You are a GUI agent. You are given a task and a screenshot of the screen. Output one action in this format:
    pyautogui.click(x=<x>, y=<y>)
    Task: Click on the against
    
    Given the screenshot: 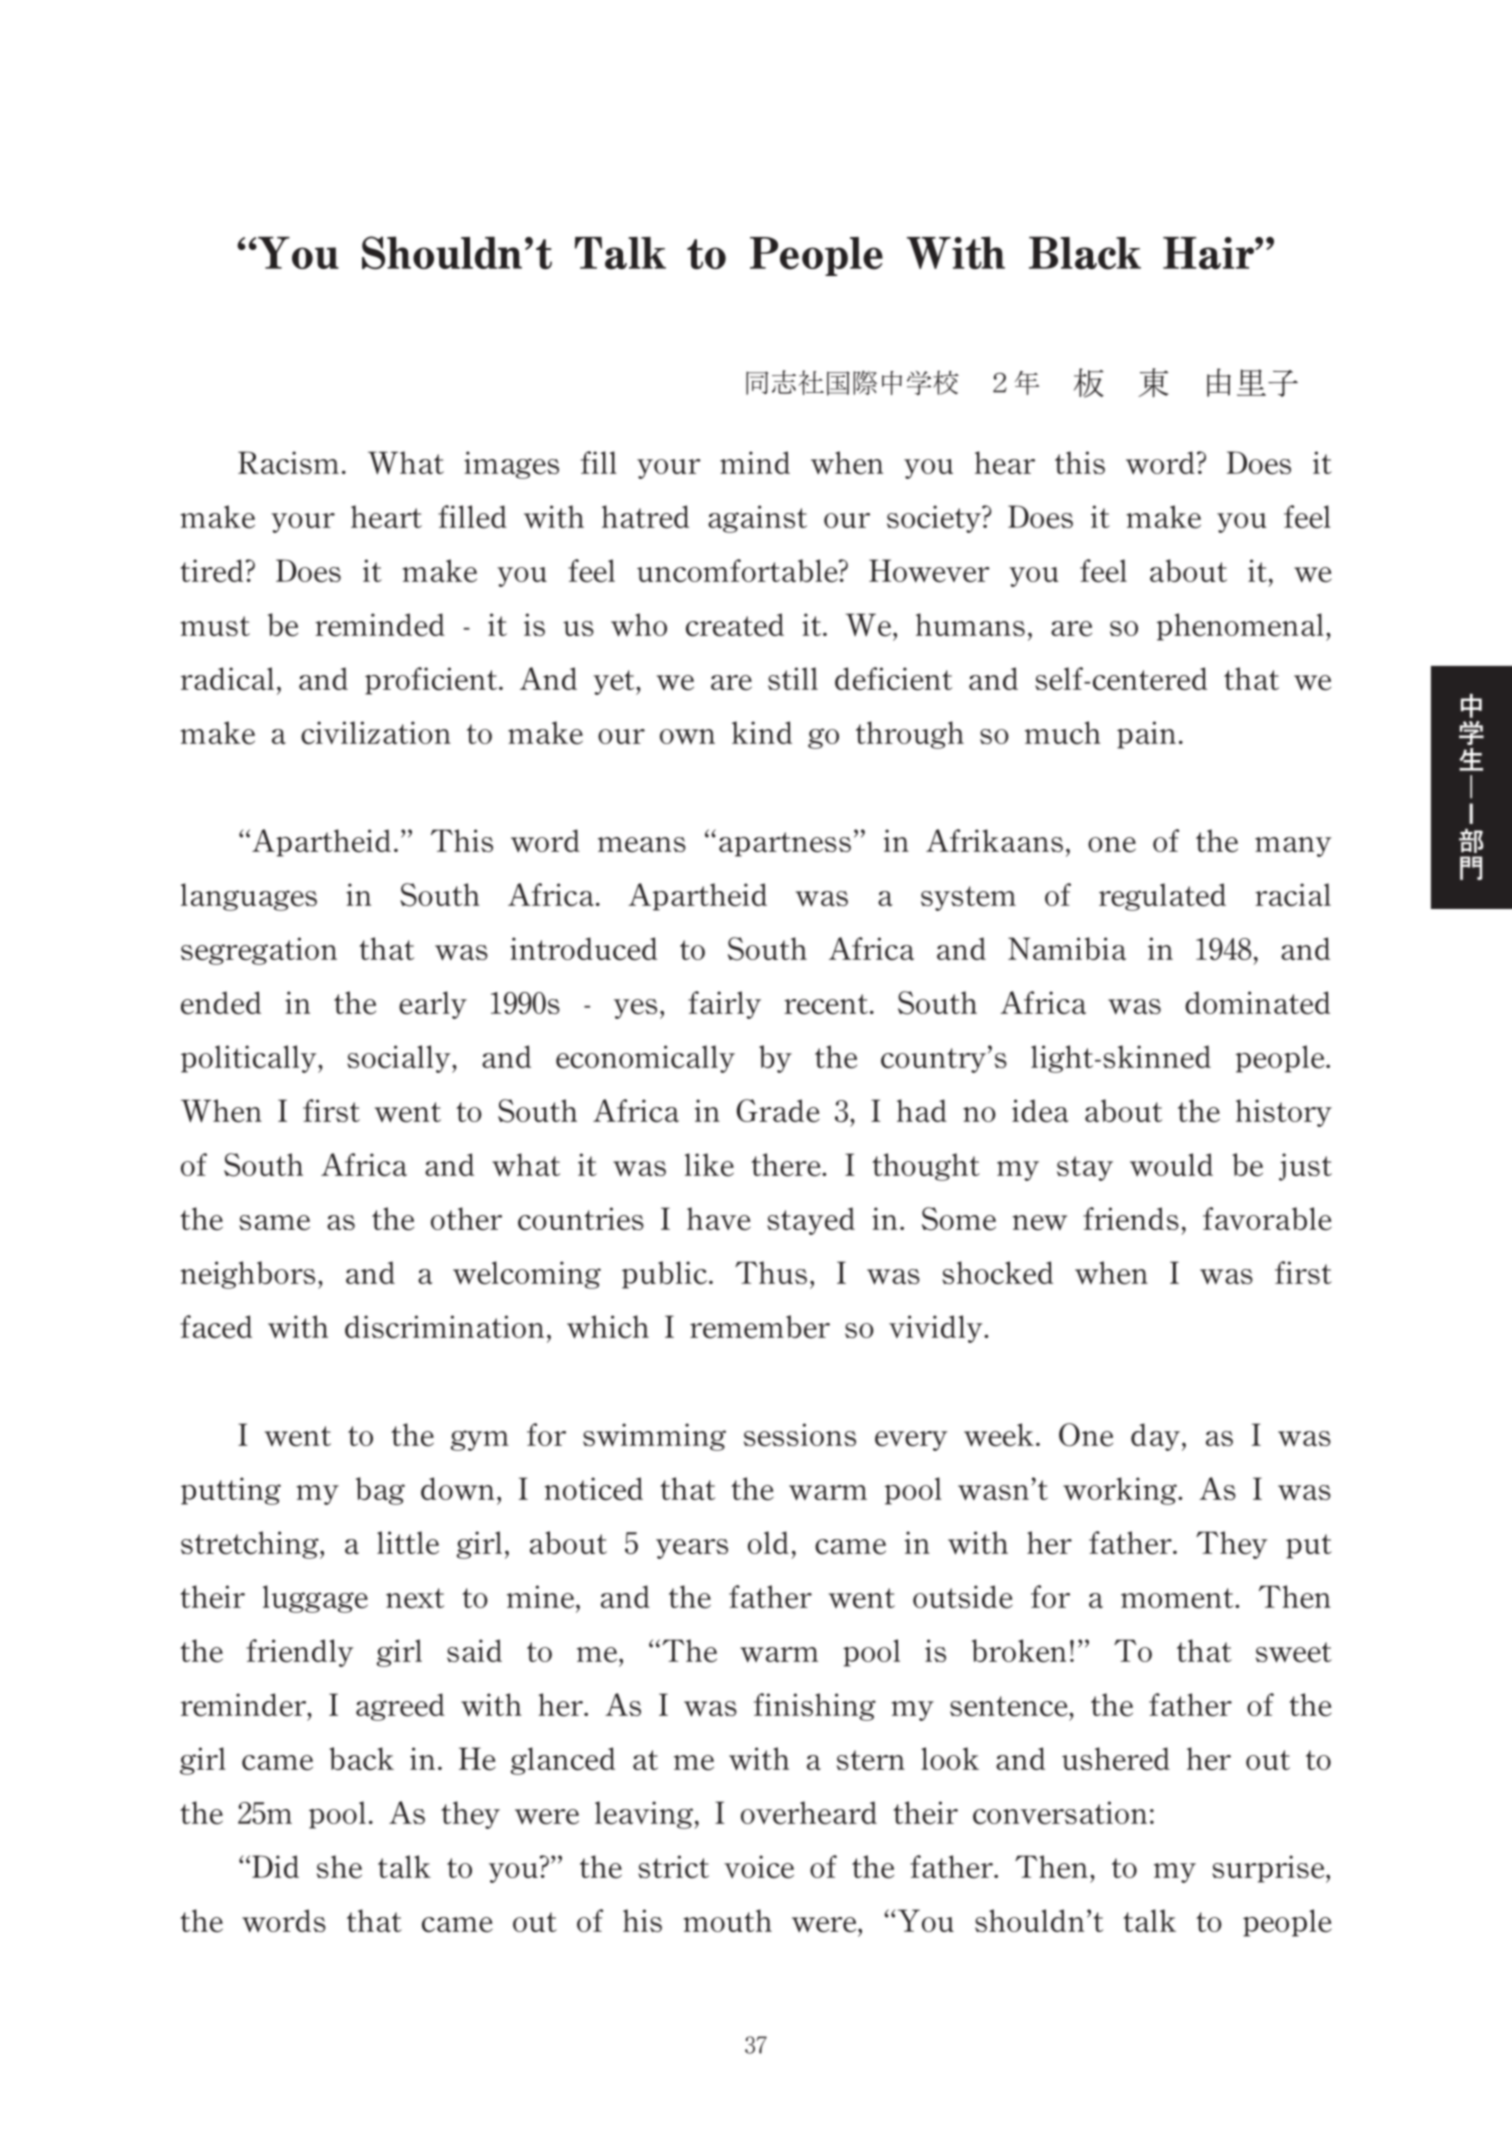 What is the action you would take?
    pyautogui.click(x=757, y=519)
